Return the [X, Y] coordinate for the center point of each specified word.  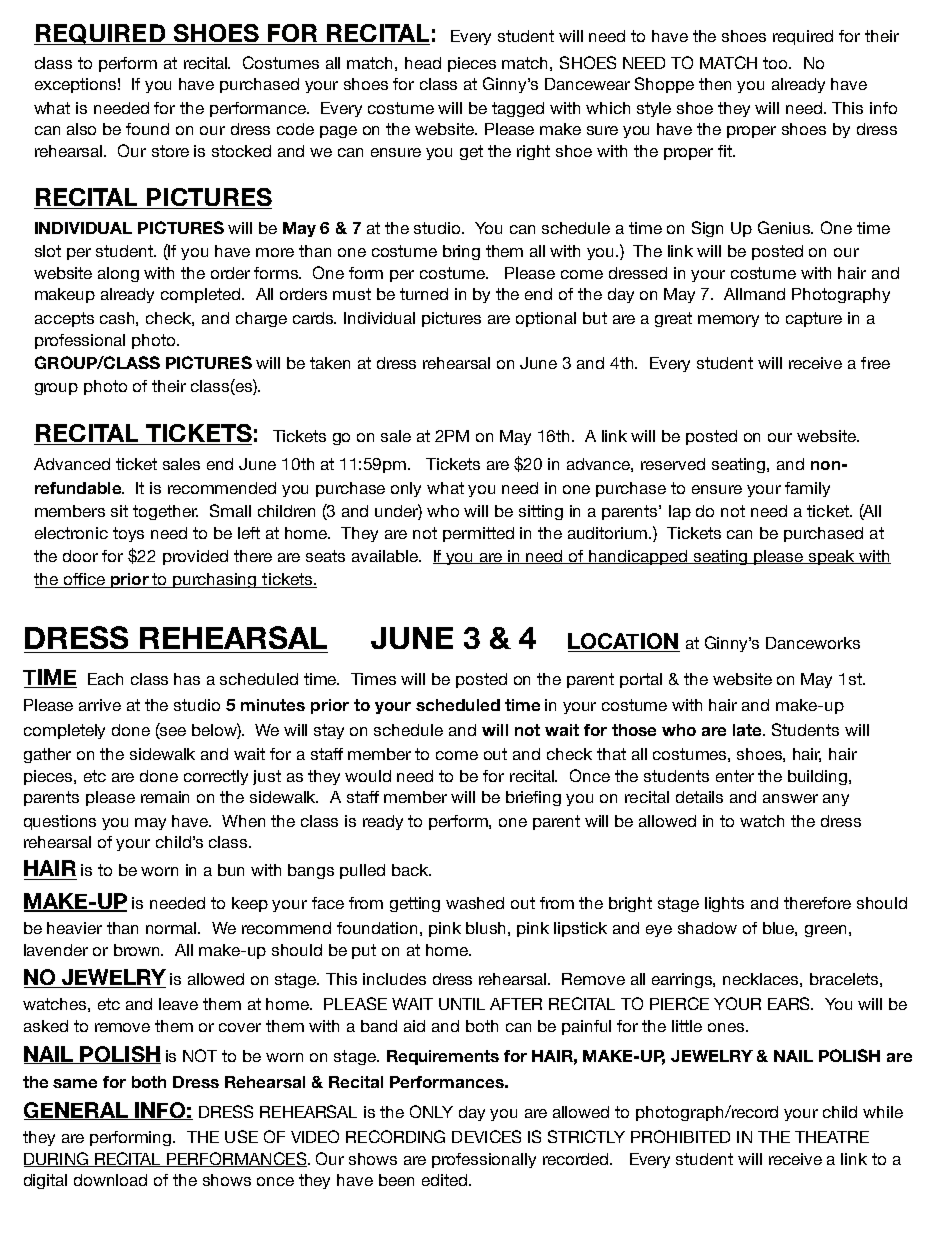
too [776, 63]
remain [165, 797]
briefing [533, 798]
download [110, 1180]
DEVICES [486, 1136]
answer [790, 798]
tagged [518, 109]
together [165, 512]
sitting [541, 512]
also [81, 129]
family [807, 489]
